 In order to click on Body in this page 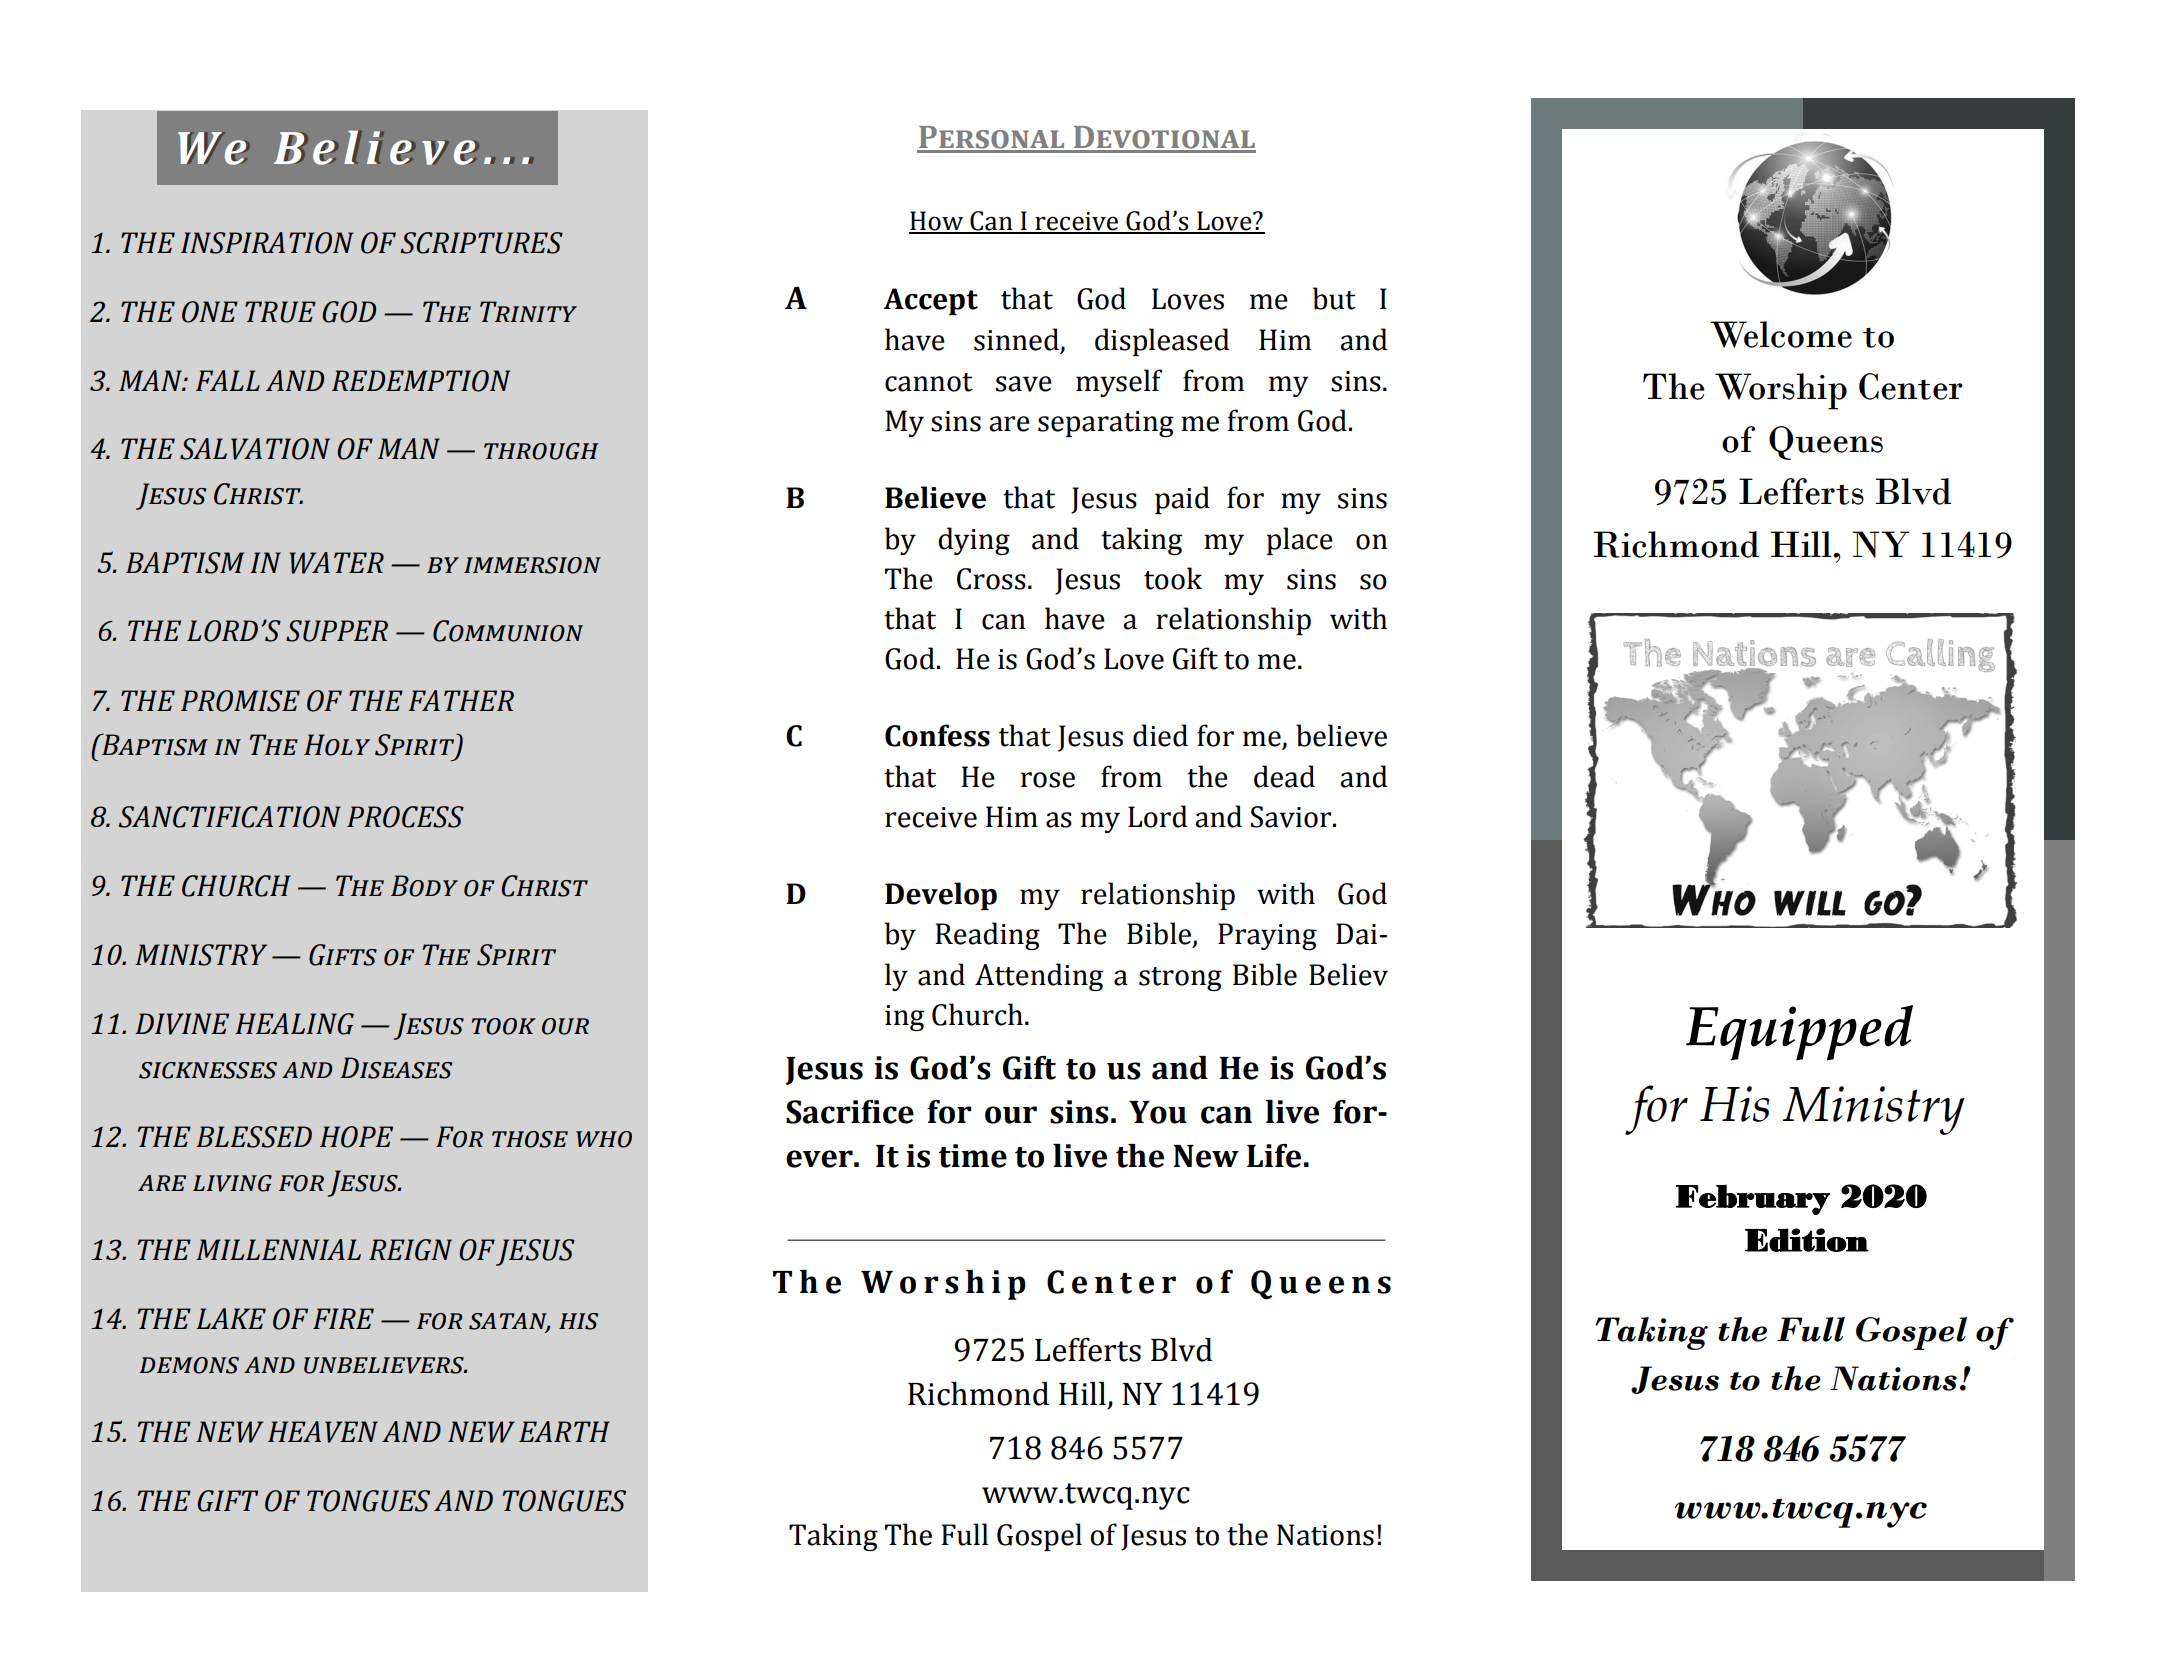, I will do `click(424, 886)`.
